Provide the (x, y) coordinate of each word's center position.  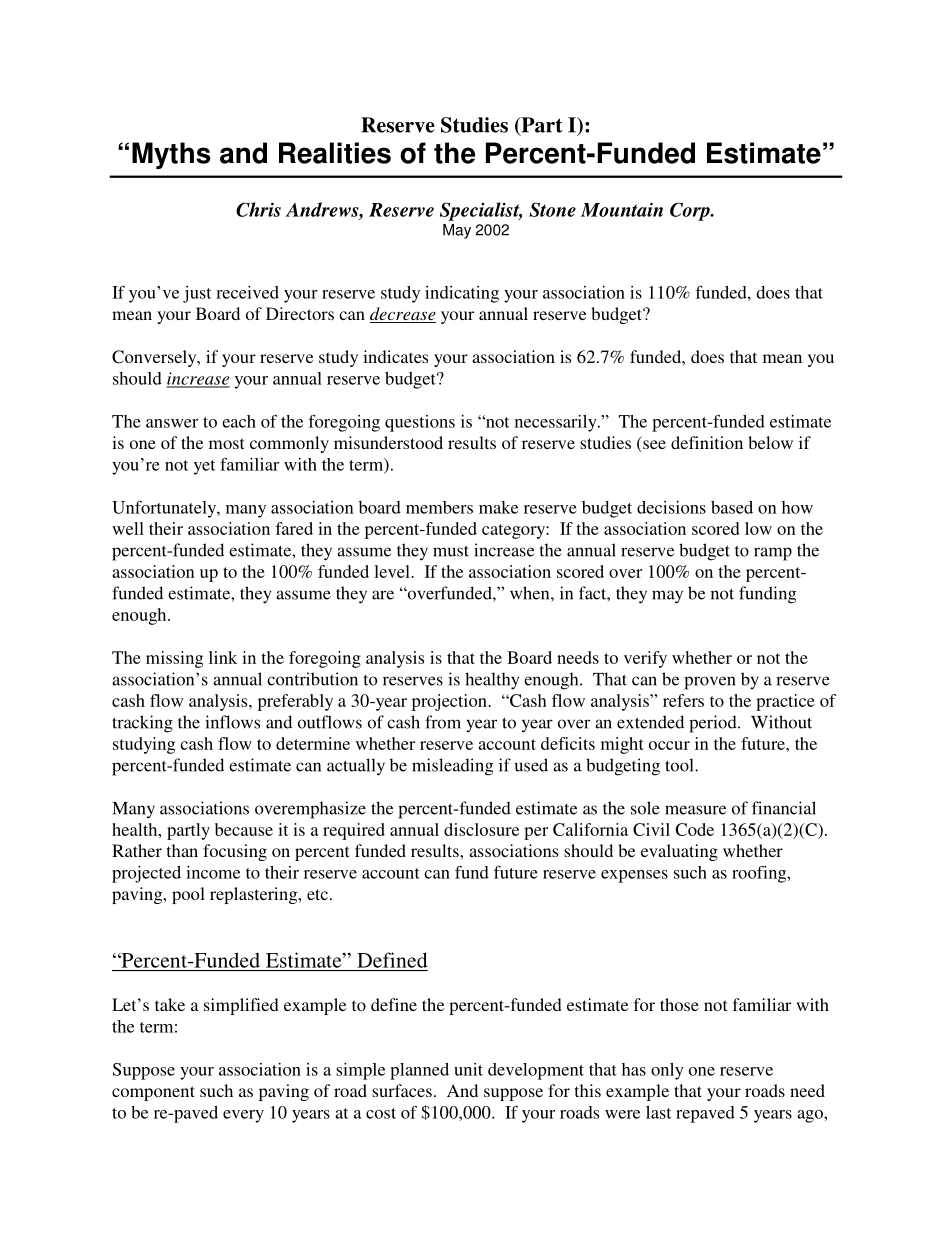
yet (204, 467)
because (244, 829)
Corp (691, 211)
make (498, 507)
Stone (552, 209)
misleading (452, 767)
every (243, 1116)
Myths (171, 155)
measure (695, 810)
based (732, 507)
